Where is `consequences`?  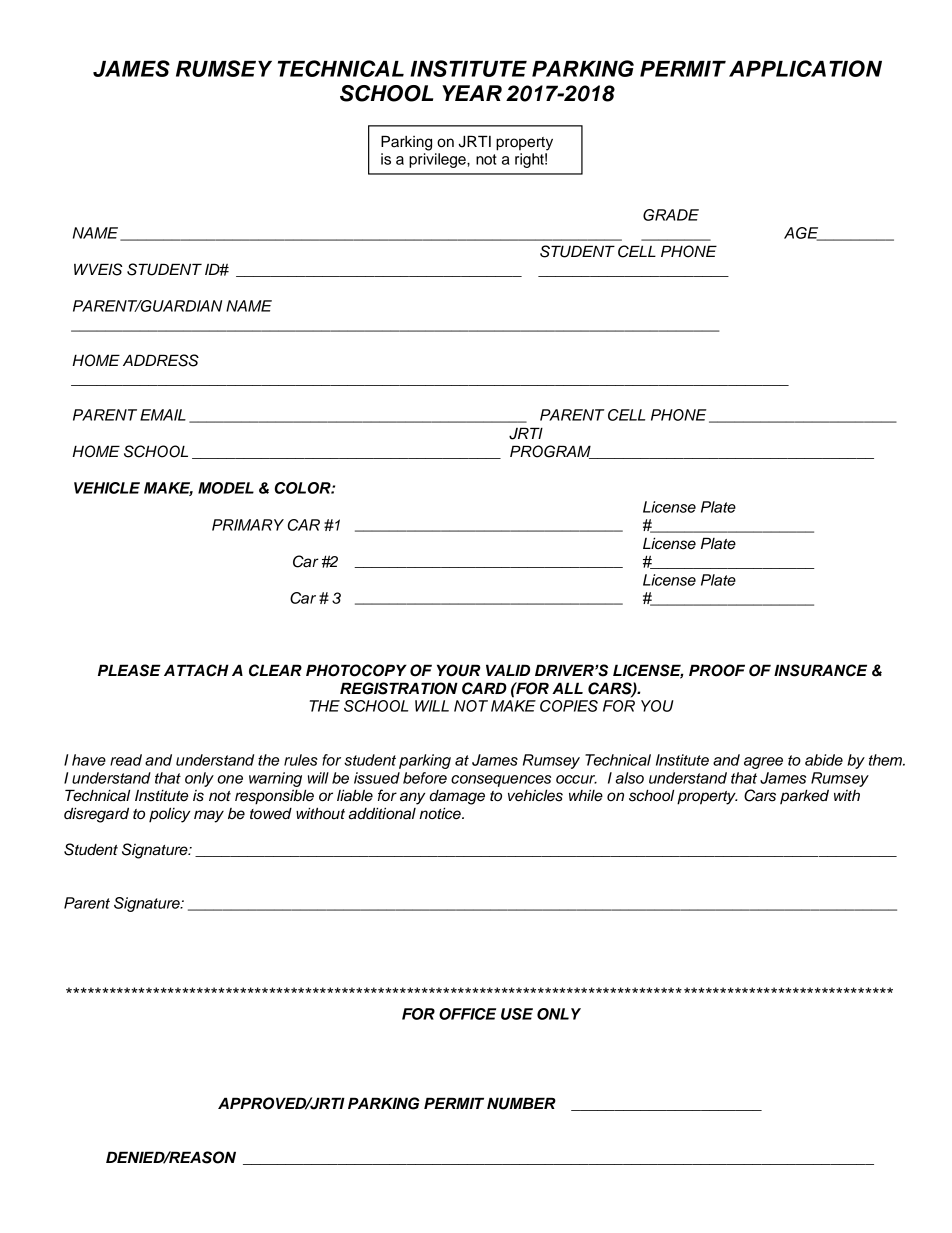 consequences is located at coordinates (501, 781).
